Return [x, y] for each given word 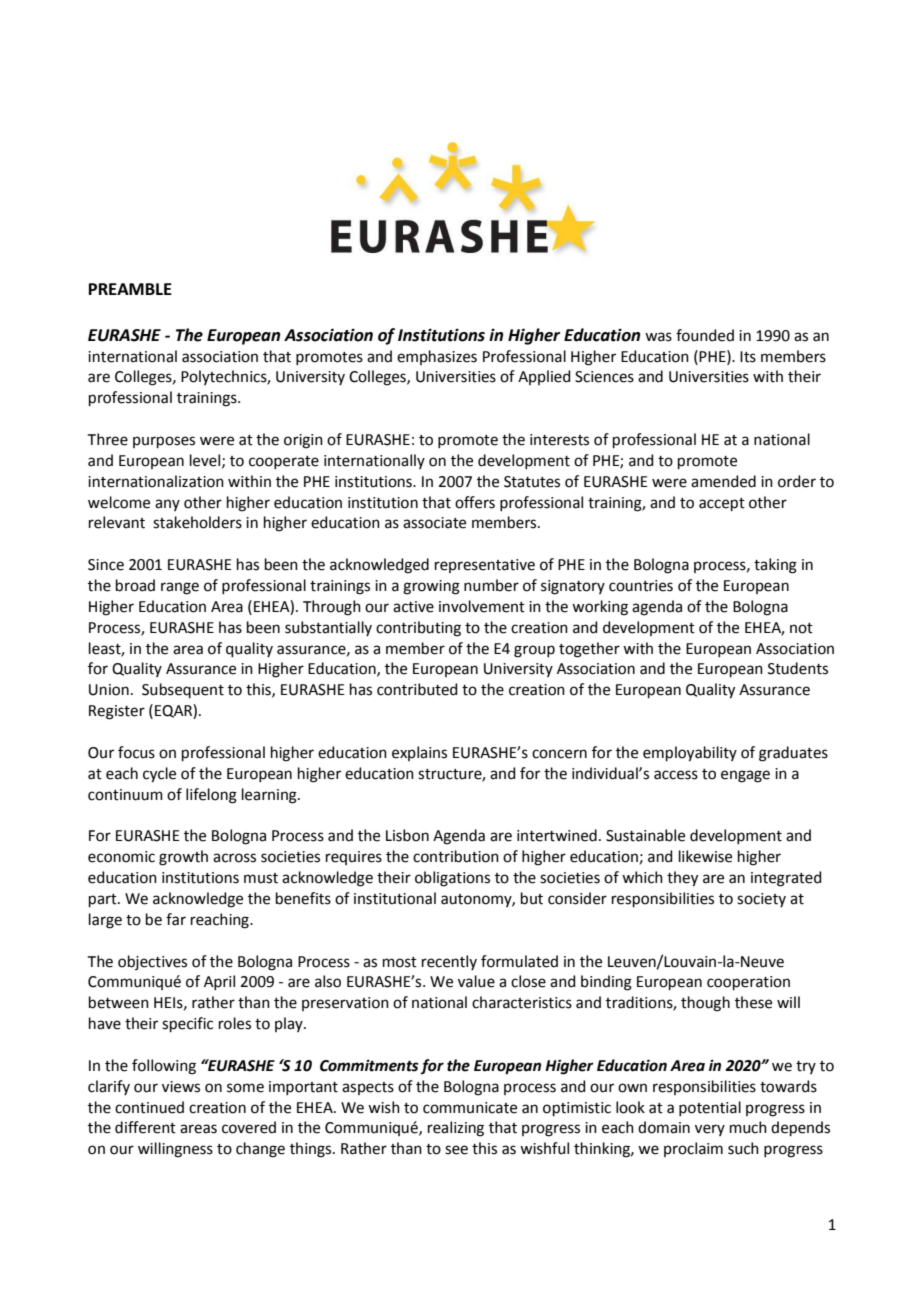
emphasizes [437, 357]
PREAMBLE [130, 289]
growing [431, 587]
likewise [705, 856]
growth [183, 858]
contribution [456, 856]
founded [705, 335]
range [180, 588]
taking [775, 566]
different [145, 1127]
